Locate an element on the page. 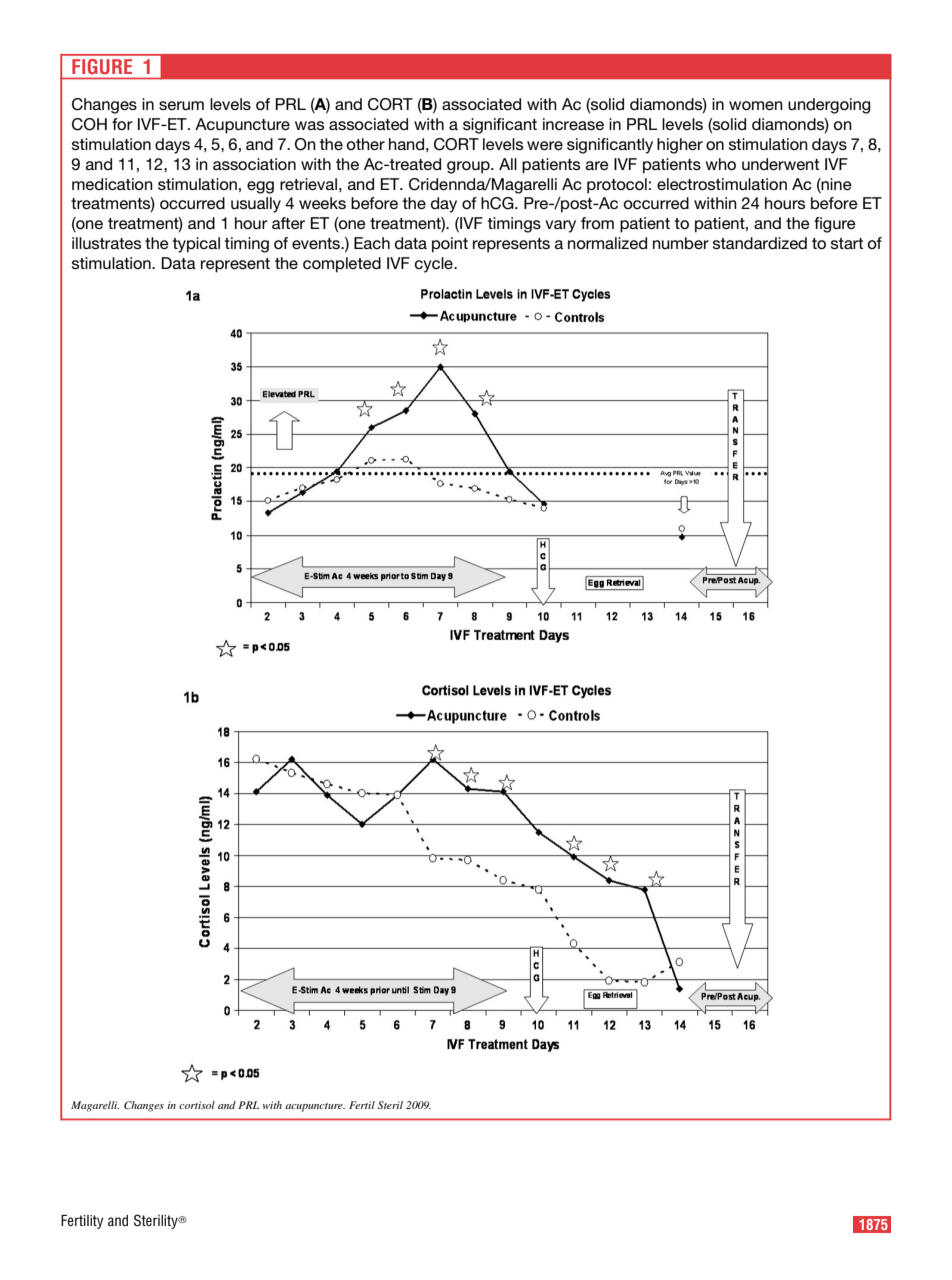 The width and height of the page is (952, 1280). serum is located at coordinates (181, 105).
